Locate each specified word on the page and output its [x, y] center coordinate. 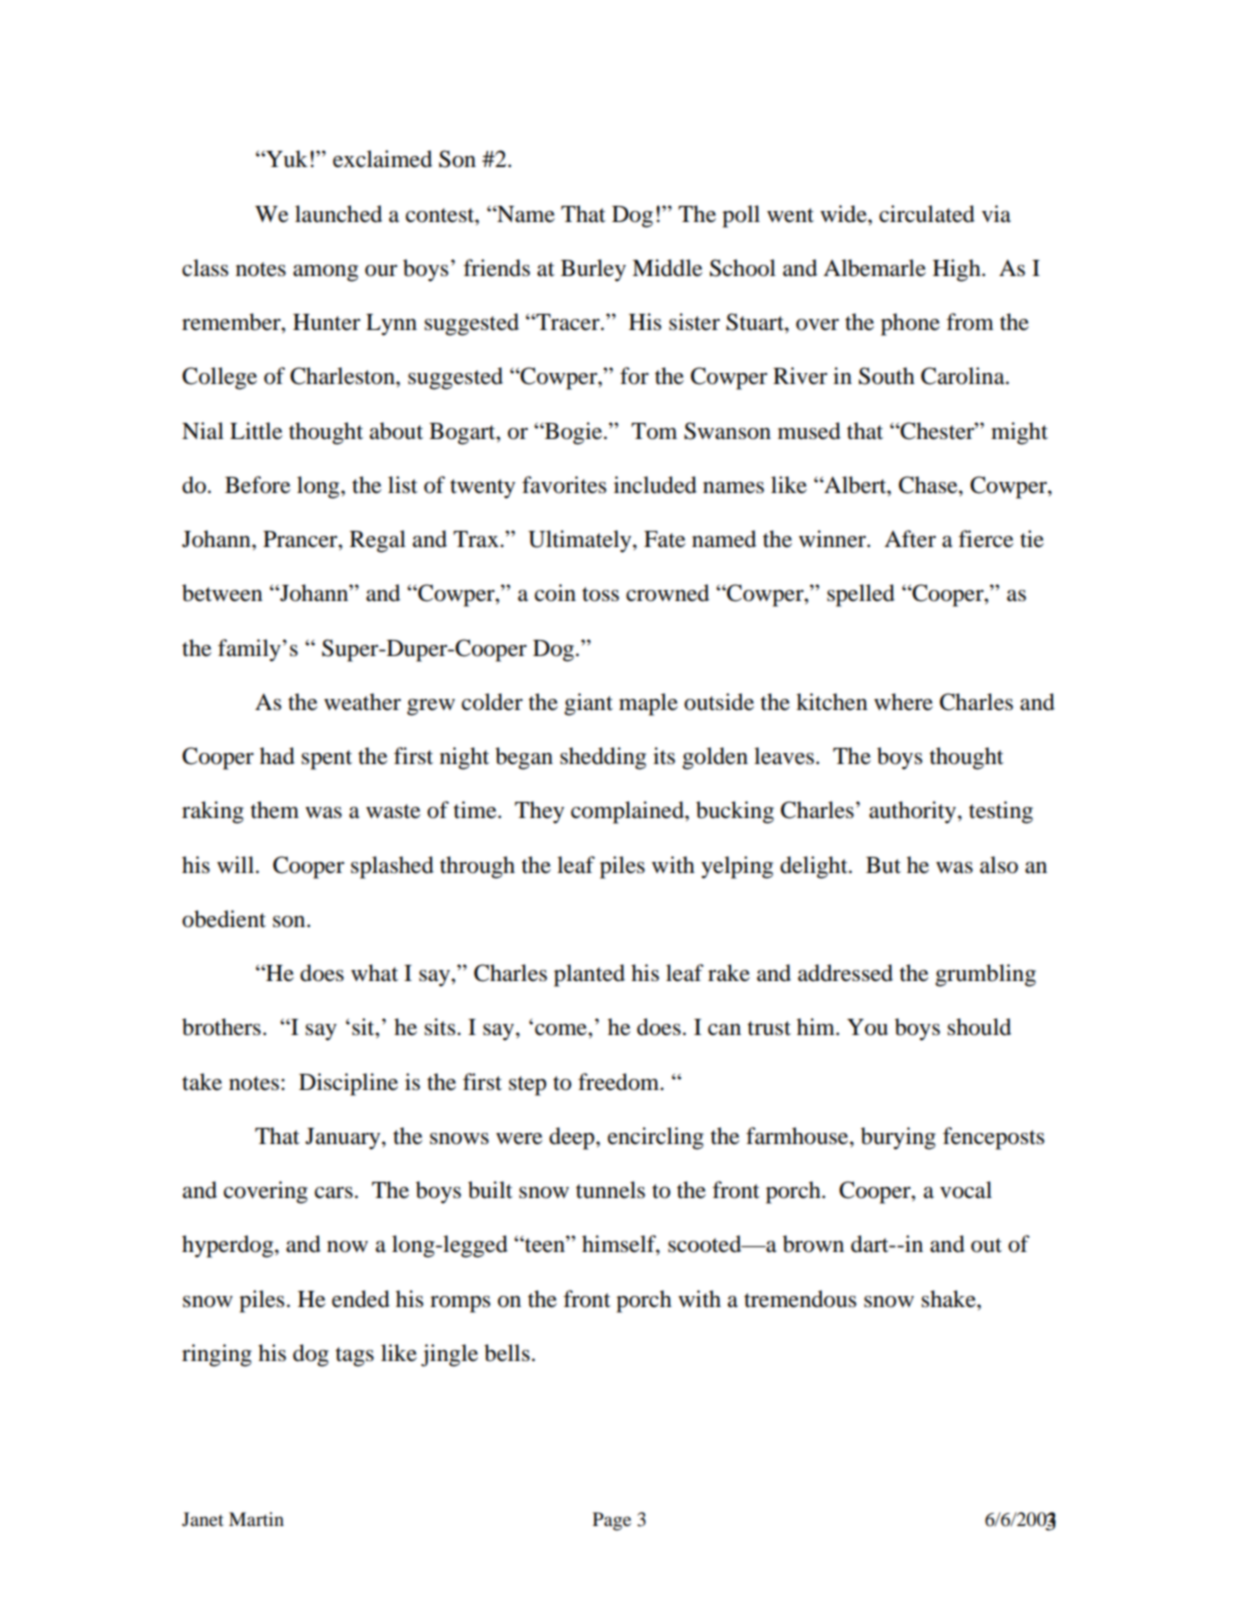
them [275, 810]
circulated [927, 214]
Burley [593, 270]
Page [612, 1521]
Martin [256, 1519]
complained [628, 812]
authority [914, 812]
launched [338, 214]
